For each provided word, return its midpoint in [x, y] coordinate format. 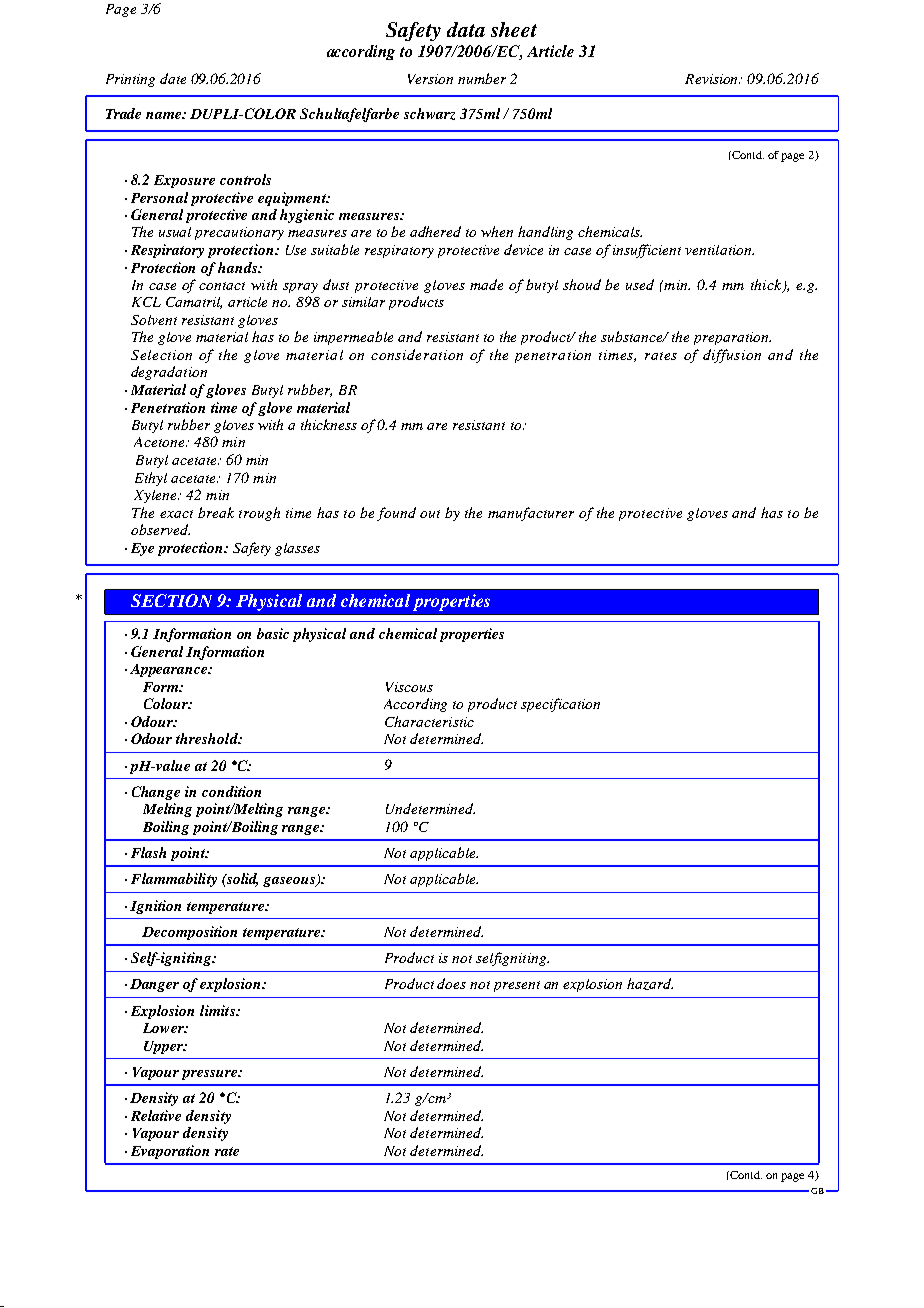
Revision [712, 79]
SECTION [171, 600]
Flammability [174, 880]
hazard [650, 984]
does [451, 983]
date [173, 78]
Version [430, 79]
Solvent [154, 320]
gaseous [290, 882]
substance [633, 336]
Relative [156, 1115]
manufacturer [531, 514]
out [430, 514]
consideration [417, 354]
